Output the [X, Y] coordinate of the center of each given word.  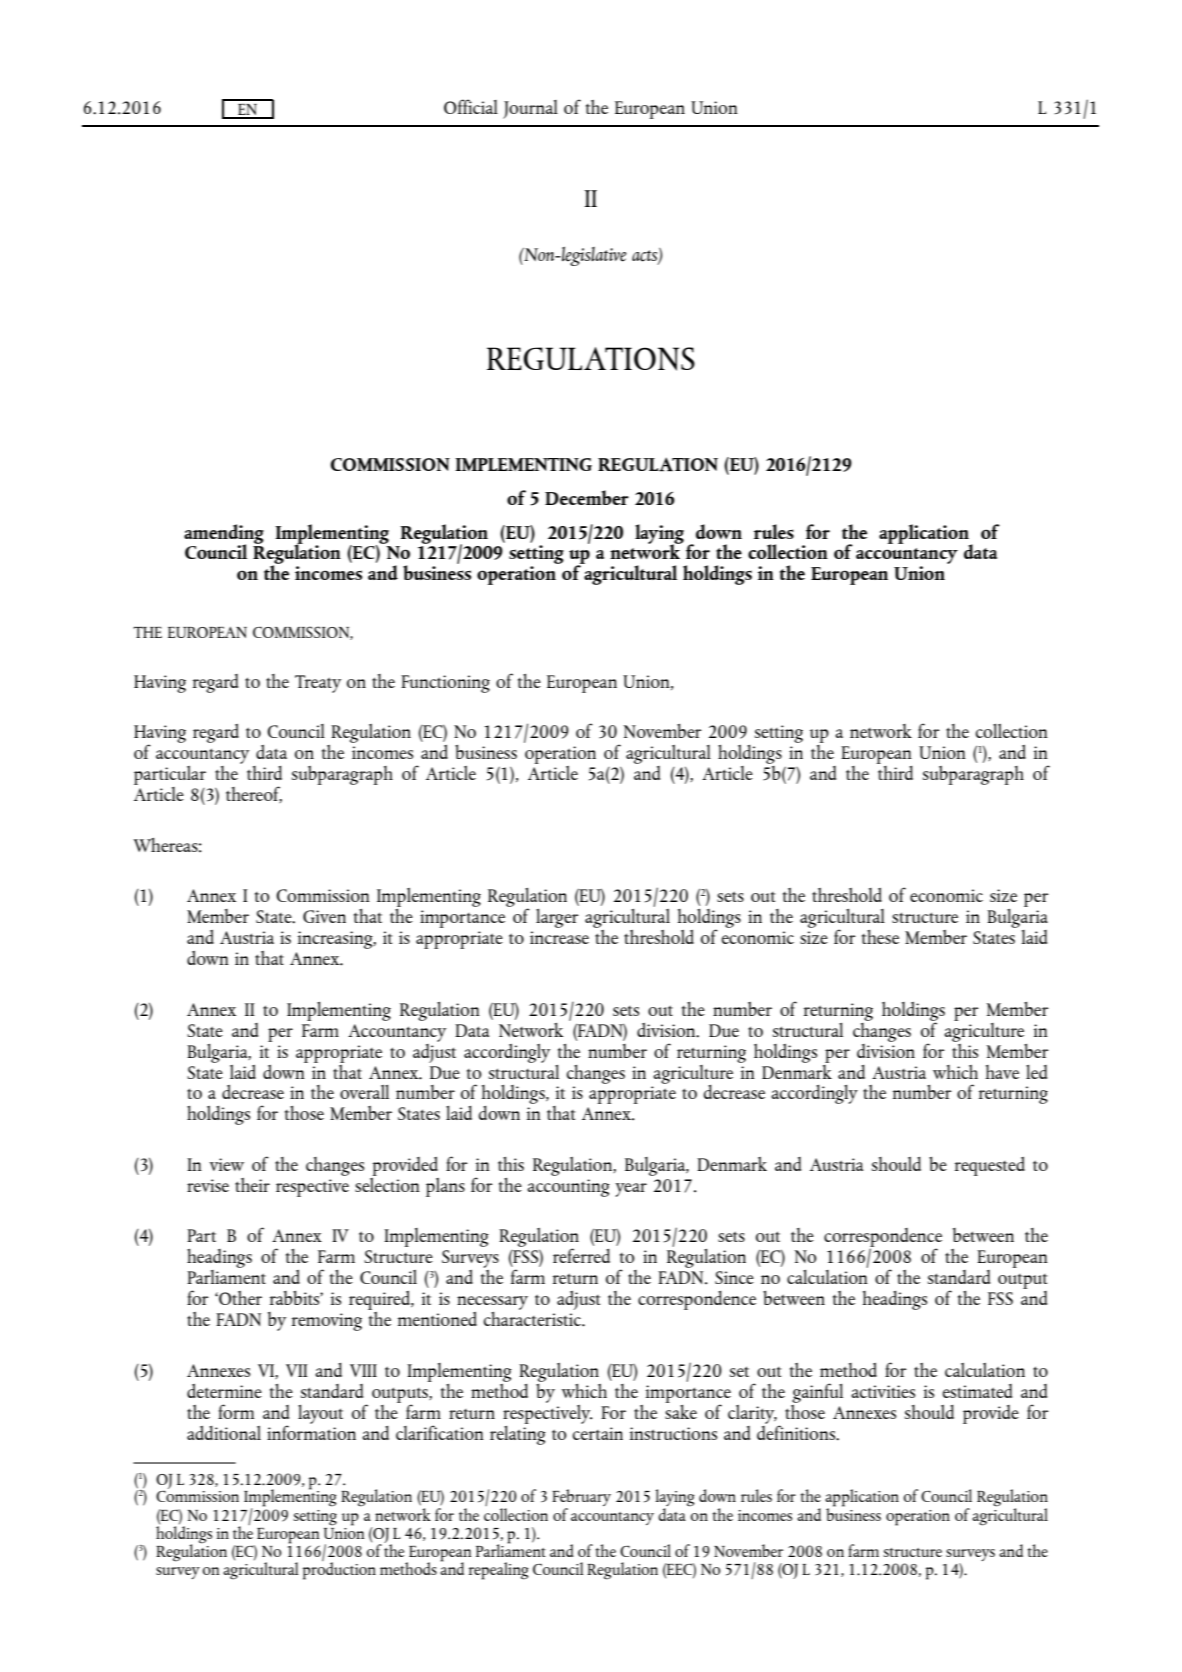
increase [559, 937]
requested [990, 1166]
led [1037, 1072]
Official [471, 106]
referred [581, 1255]
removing [327, 1322]
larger [557, 918]
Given [324, 916]
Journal [530, 109]
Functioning [445, 684]
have [1002, 1072]
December [587, 497]
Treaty [318, 684]
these [880, 937]
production [339, 1570]
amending [224, 535]
